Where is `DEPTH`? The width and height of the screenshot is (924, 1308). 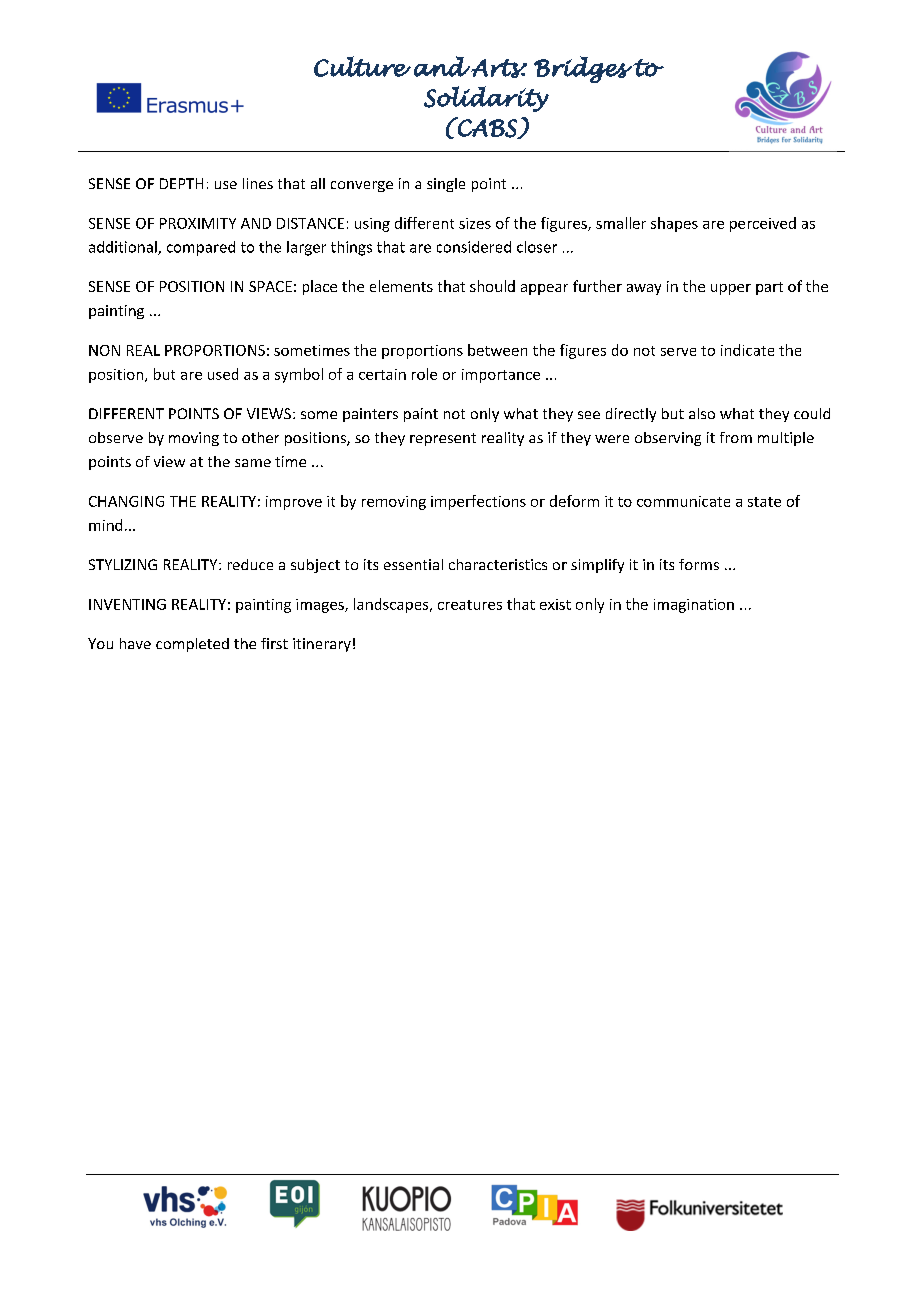
DEPTH is located at coordinates (181, 183).
